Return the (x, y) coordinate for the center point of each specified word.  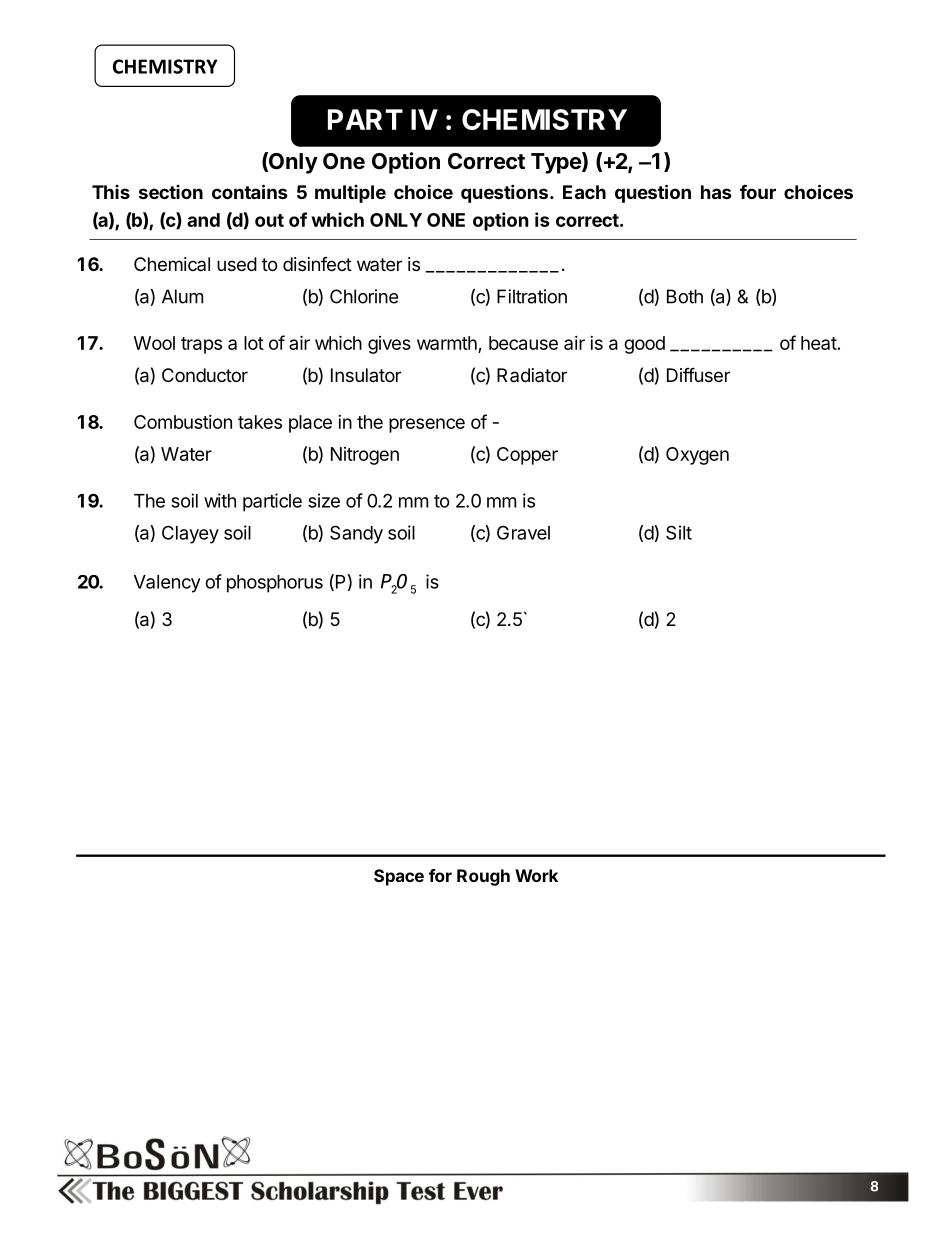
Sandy (356, 534)
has (716, 192)
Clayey (190, 534)
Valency (167, 584)
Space (399, 877)
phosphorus (275, 584)
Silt (679, 532)
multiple (350, 194)
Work (536, 875)
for (440, 875)
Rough (483, 877)
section (171, 192)
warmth (447, 343)
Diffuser (698, 374)
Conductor (205, 375)
